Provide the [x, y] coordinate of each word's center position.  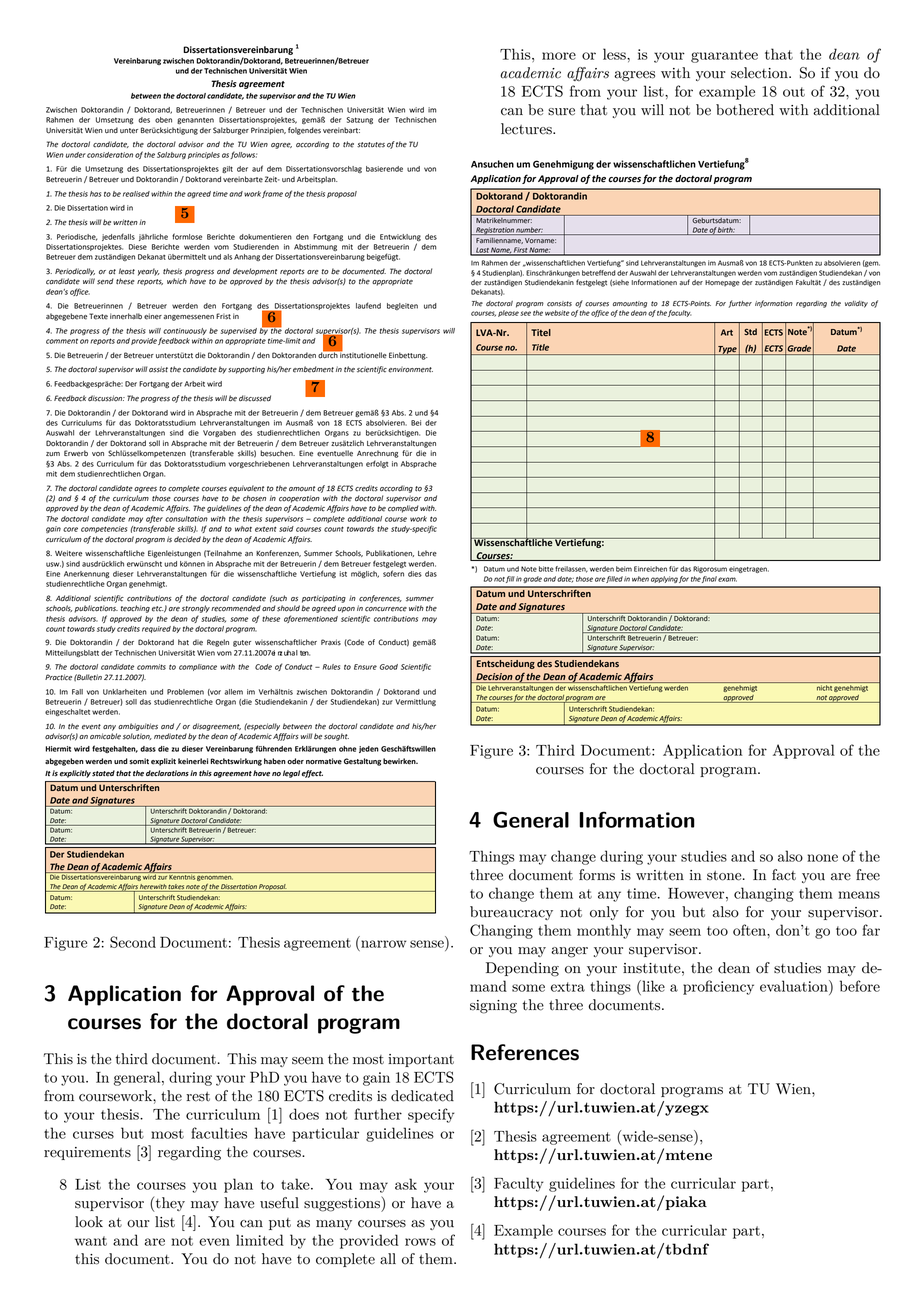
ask [406, 1184]
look [89, 1222]
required [156, 629]
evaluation [795, 986]
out [794, 92]
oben [163, 120]
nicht [824, 688]
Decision [494, 678]
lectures [527, 129]
